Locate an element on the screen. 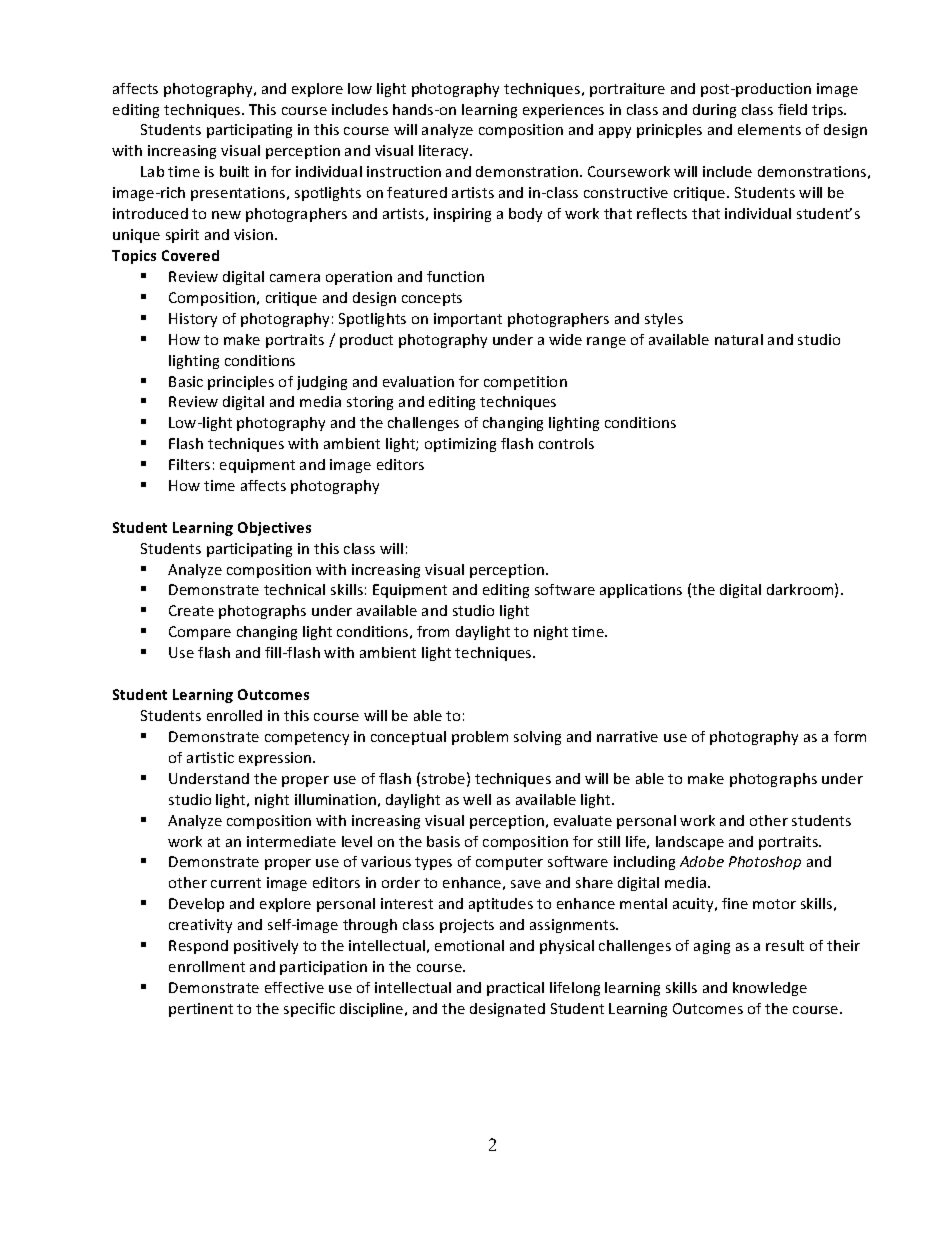  problem is located at coordinates (480, 738).
